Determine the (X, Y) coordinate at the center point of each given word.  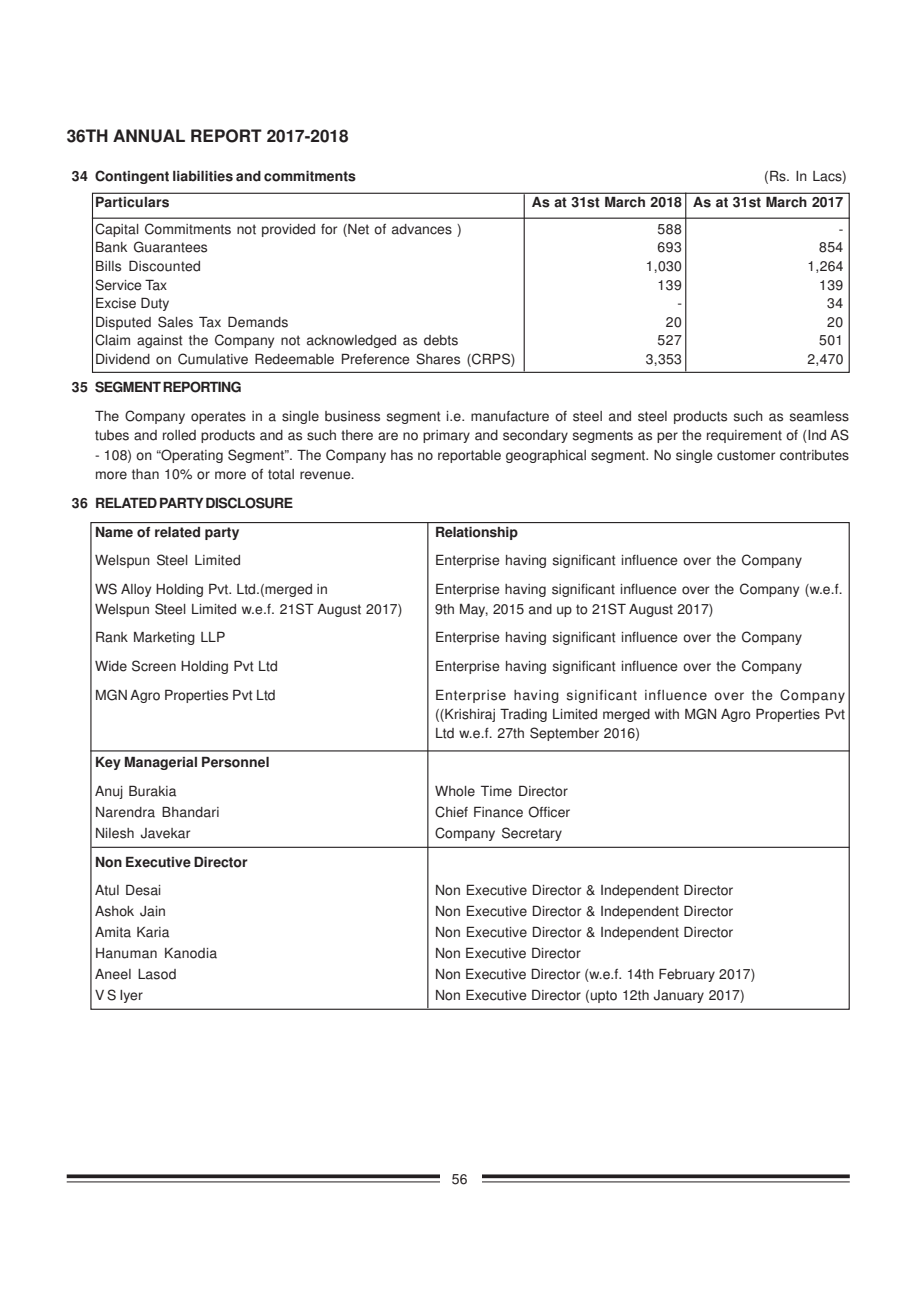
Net (357, 229)
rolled (179, 435)
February (687, 975)
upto (604, 996)
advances (422, 229)
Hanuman (126, 953)
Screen (154, 666)
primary (446, 436)
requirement (744, 436)
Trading (523, 715)
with (667, 714)
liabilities (203, 176)
